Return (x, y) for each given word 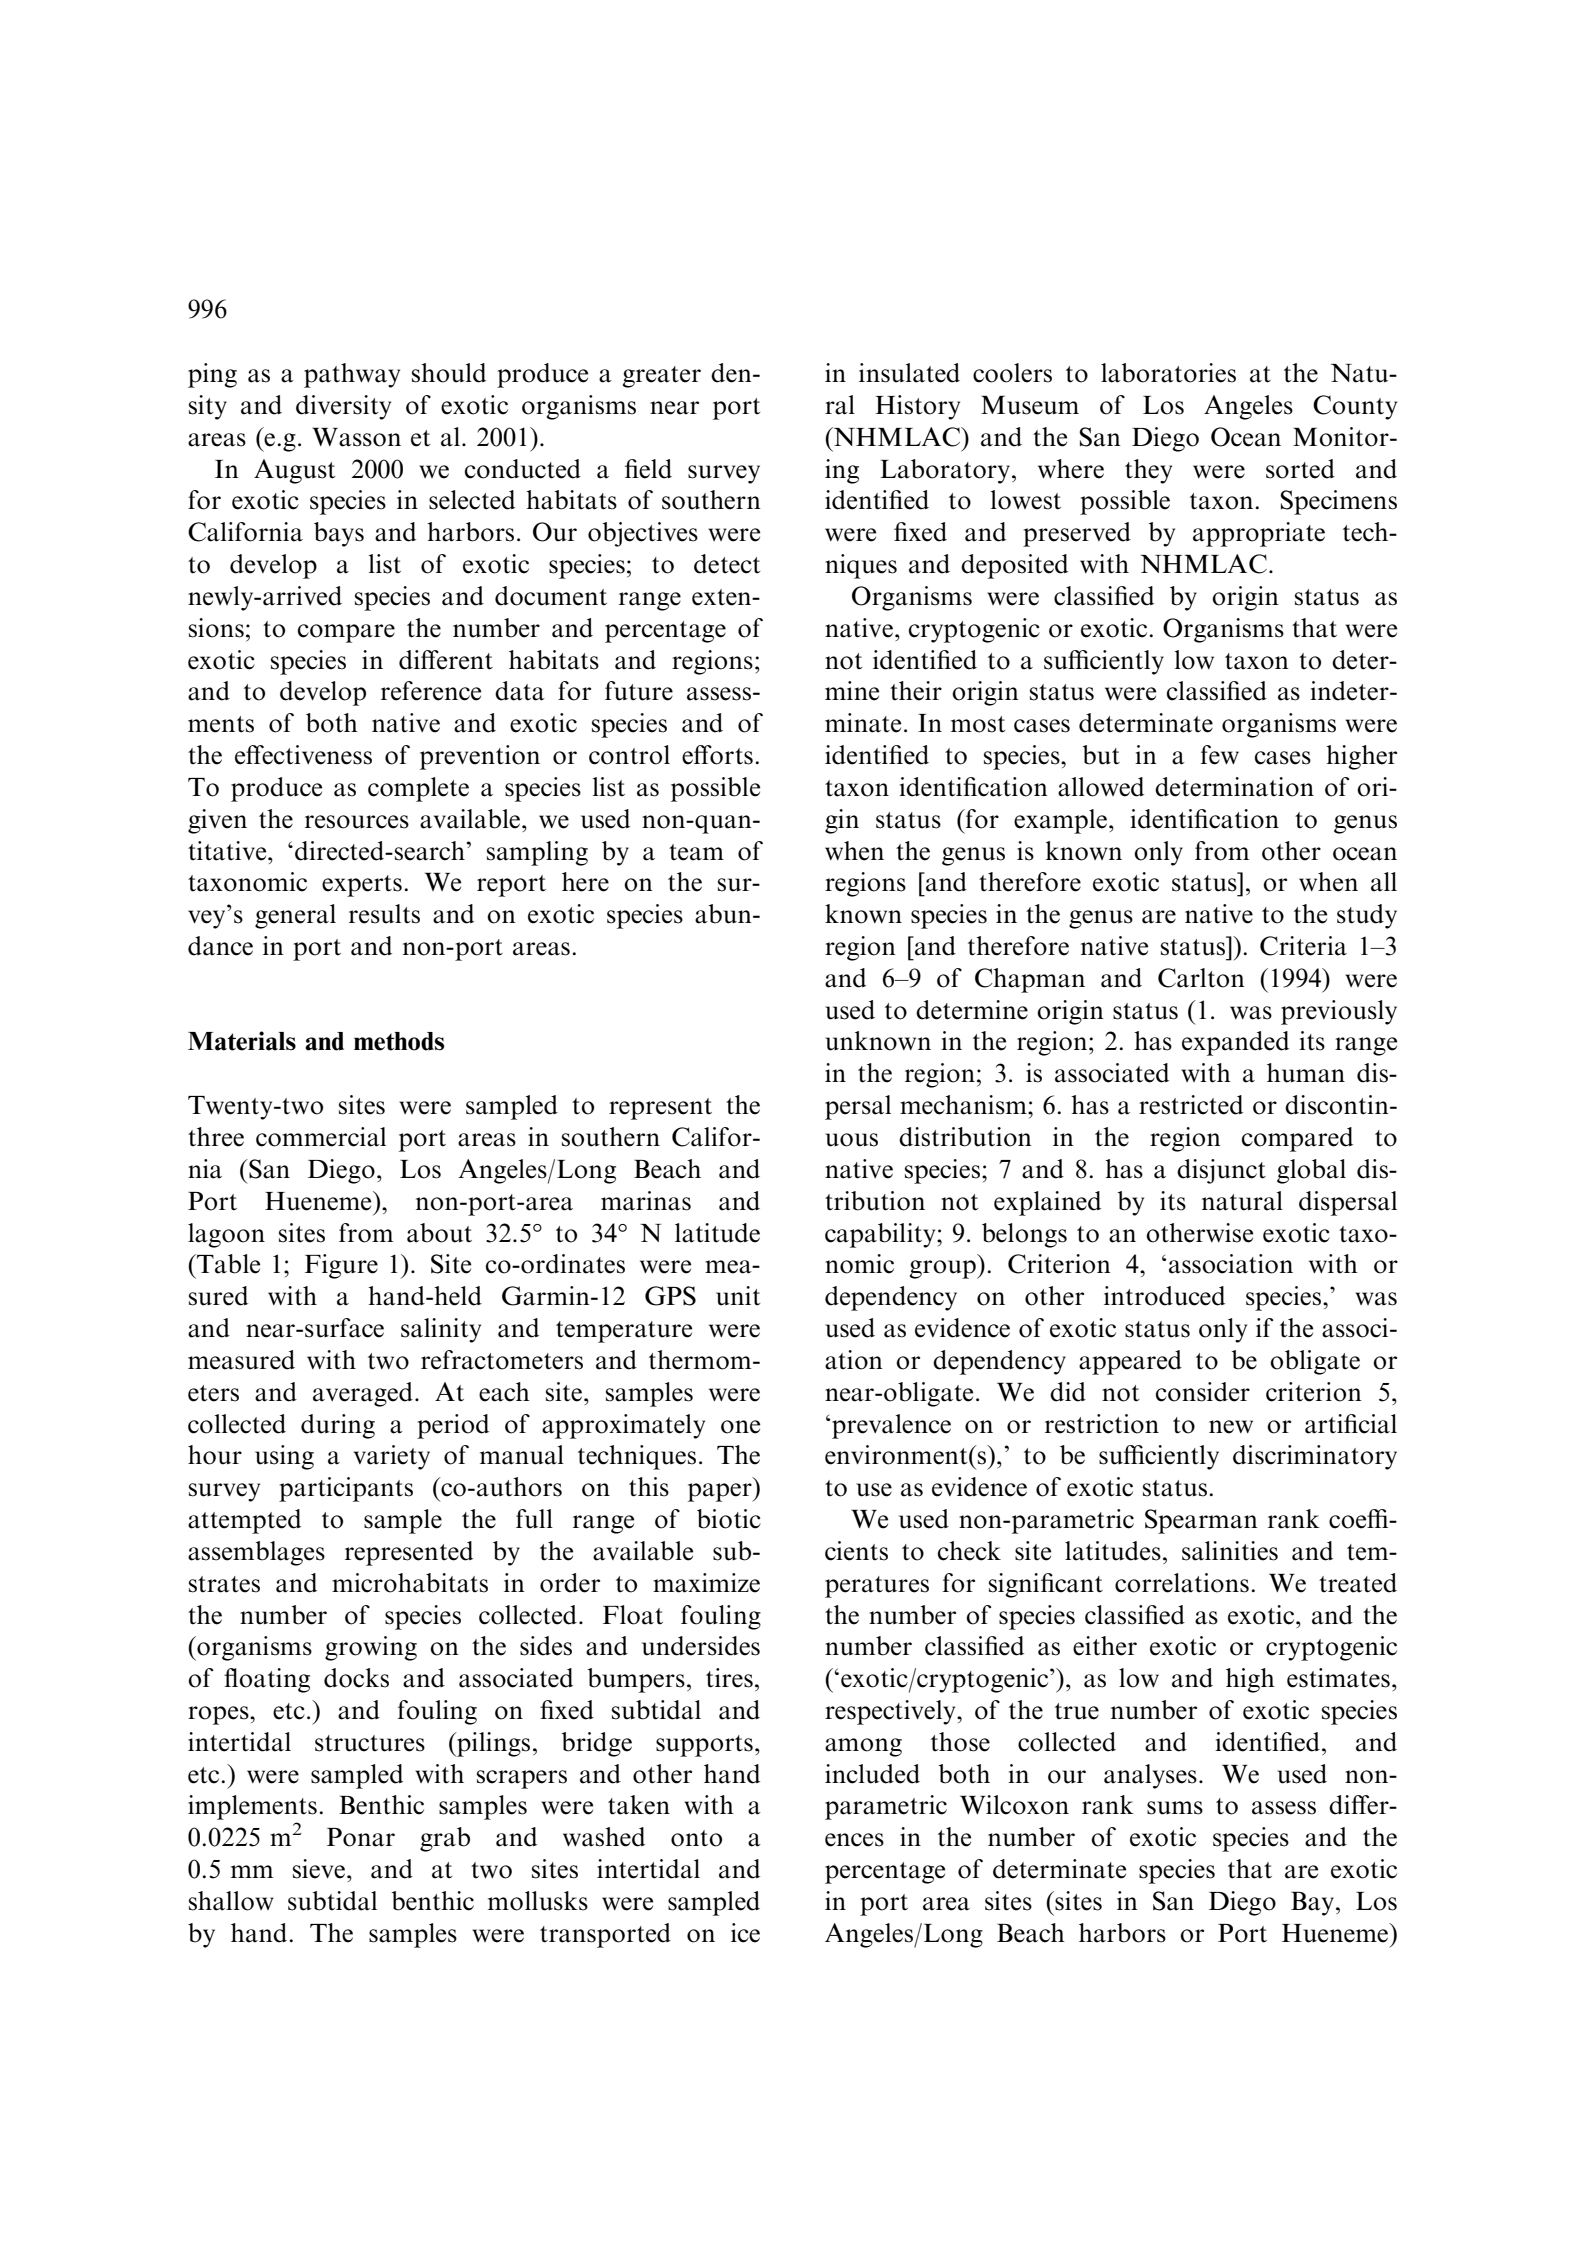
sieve (319, 1869)
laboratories (1168, 373)
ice (745, 1933)
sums (1175, 1808)
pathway (352, 375)
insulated (909, 373)
